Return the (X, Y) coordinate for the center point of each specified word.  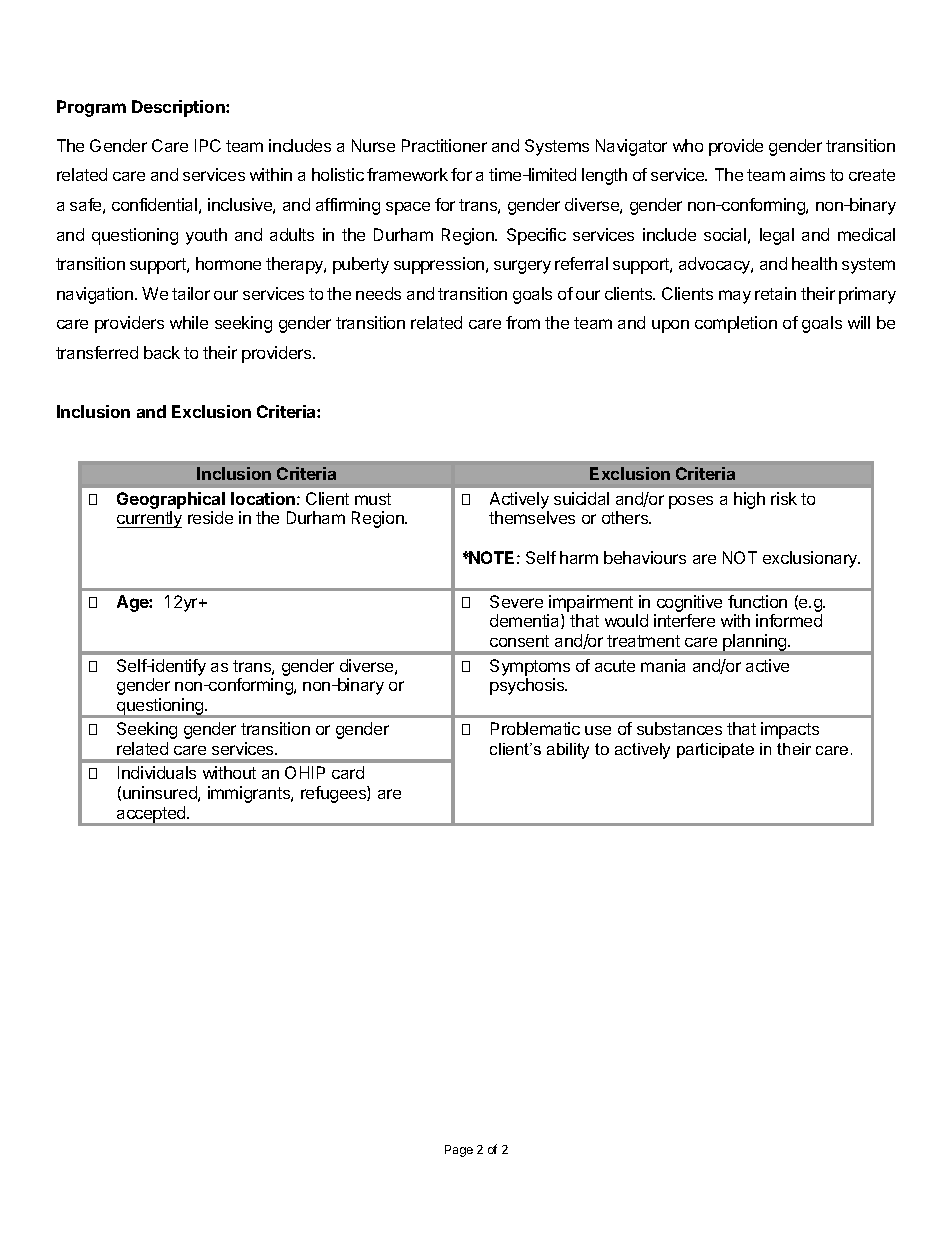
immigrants (250, 794)
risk (784, 498)
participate (715, 750)
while (189, 322)
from (523, 322)
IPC (208, 145)
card (348, 772)
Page (459, 1151)
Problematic (535, 728)
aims (807, 174)
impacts (790, 730)
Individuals (157, 772)
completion (736, 324)
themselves (532, 517)
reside (210, 517)
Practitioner (444, 145)
